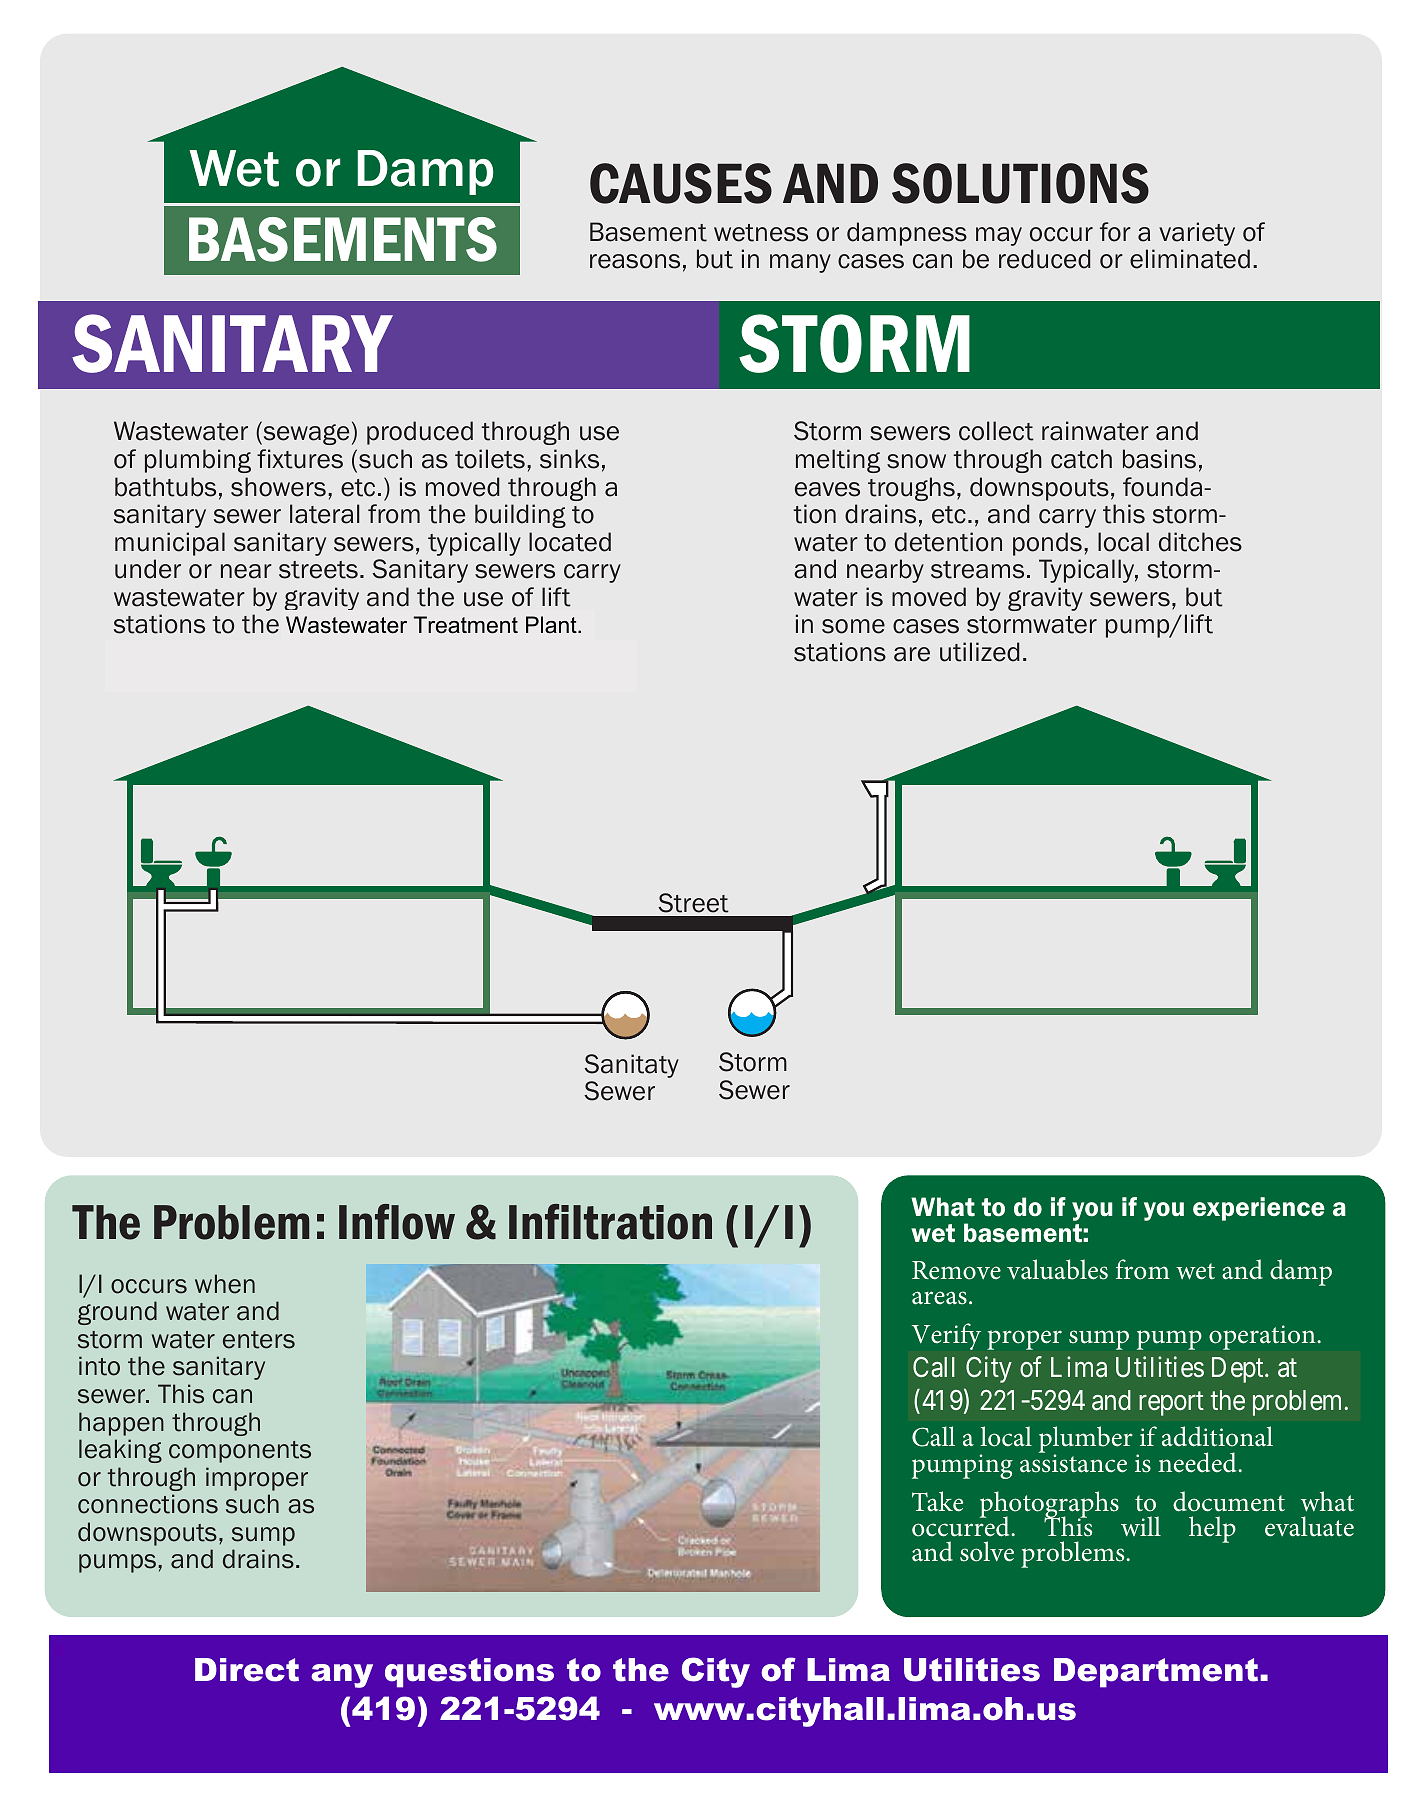 This image has width=1405, height=1818. I want to click on Inflow, so click(397, 1222).
